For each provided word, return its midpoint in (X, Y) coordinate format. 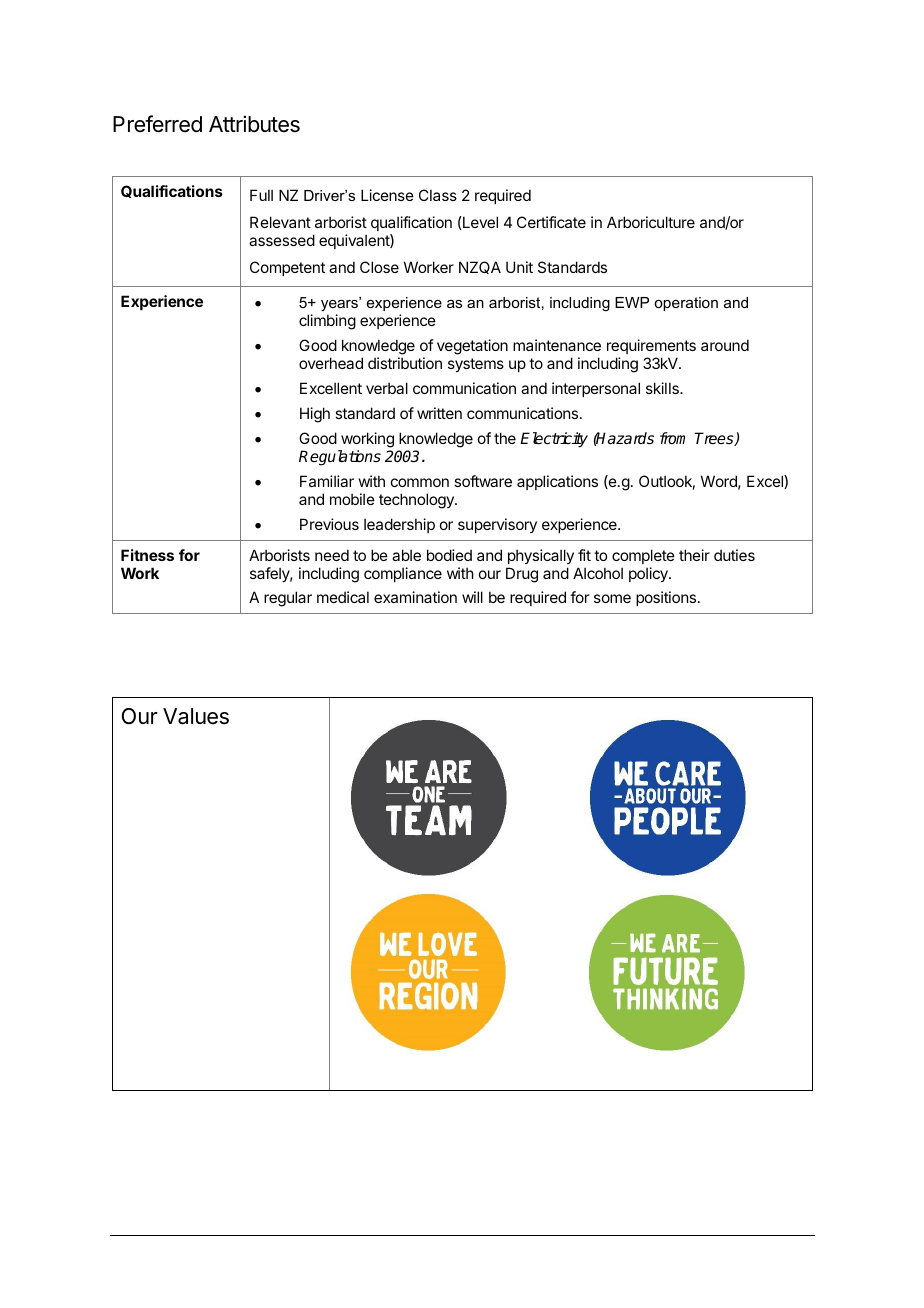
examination (415, 597)
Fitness (147, 555)
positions (667, 598)
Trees (715, 439)
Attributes (254, 124)
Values (196, 716)
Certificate (551, 222)
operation (686, 304)
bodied (449, 555)
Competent (287, 268)
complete (643, 556)
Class (438, 195)
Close (379, 267)
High (315, 415)
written (439, 413)
